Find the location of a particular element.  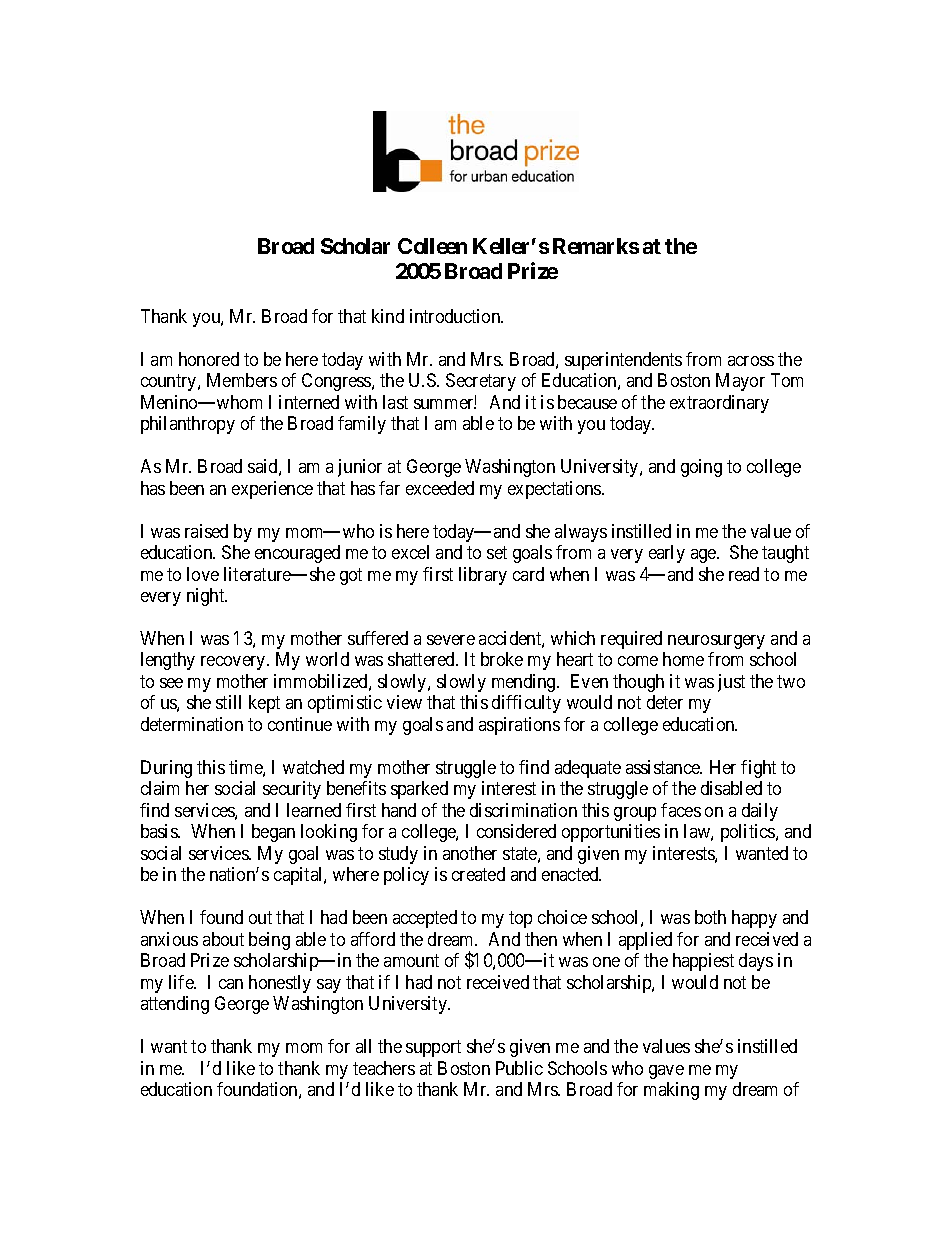

night is located at coordinates (207, 597).
